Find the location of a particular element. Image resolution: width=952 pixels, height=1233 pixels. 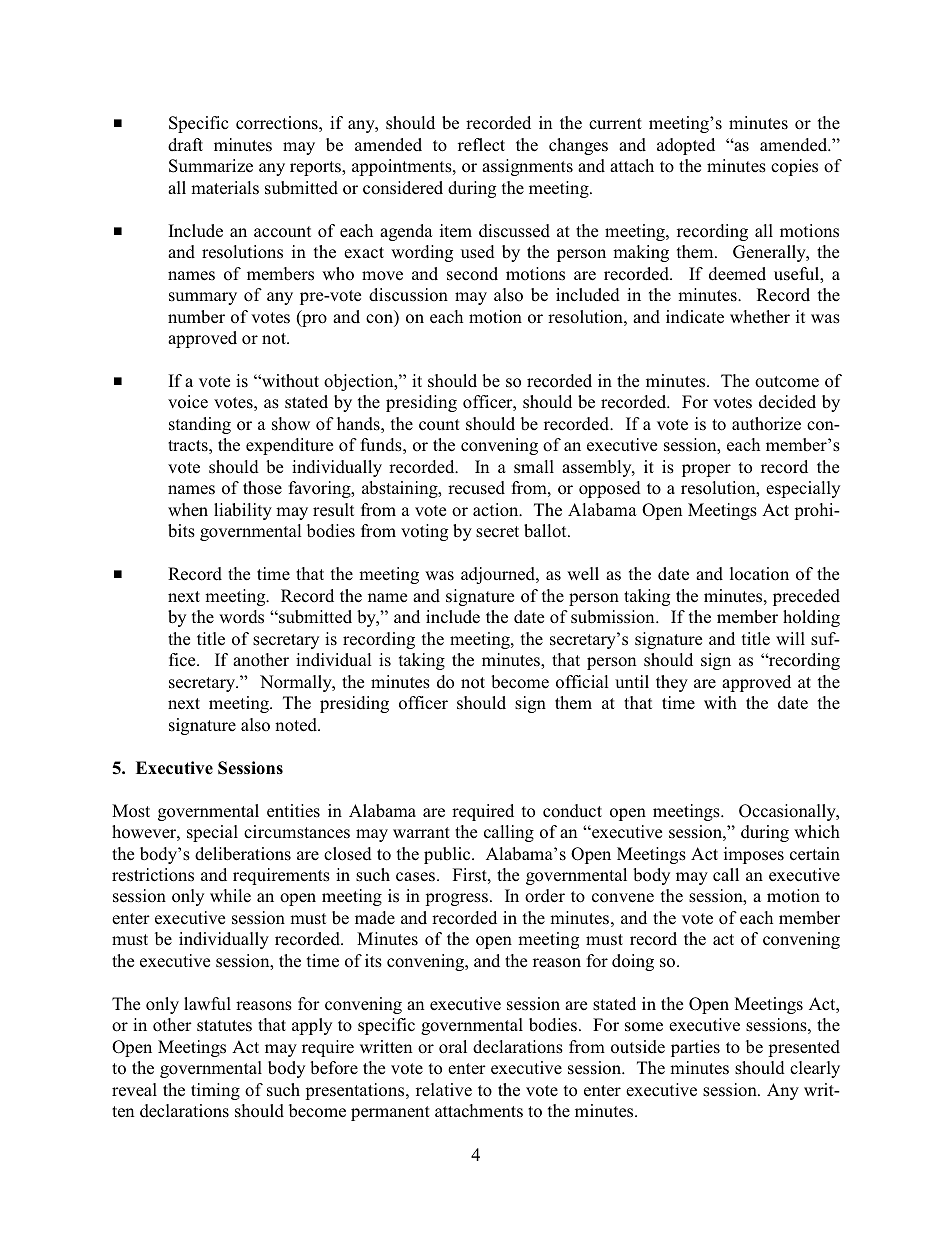

Summarize is located at coordinates (211, 166).
